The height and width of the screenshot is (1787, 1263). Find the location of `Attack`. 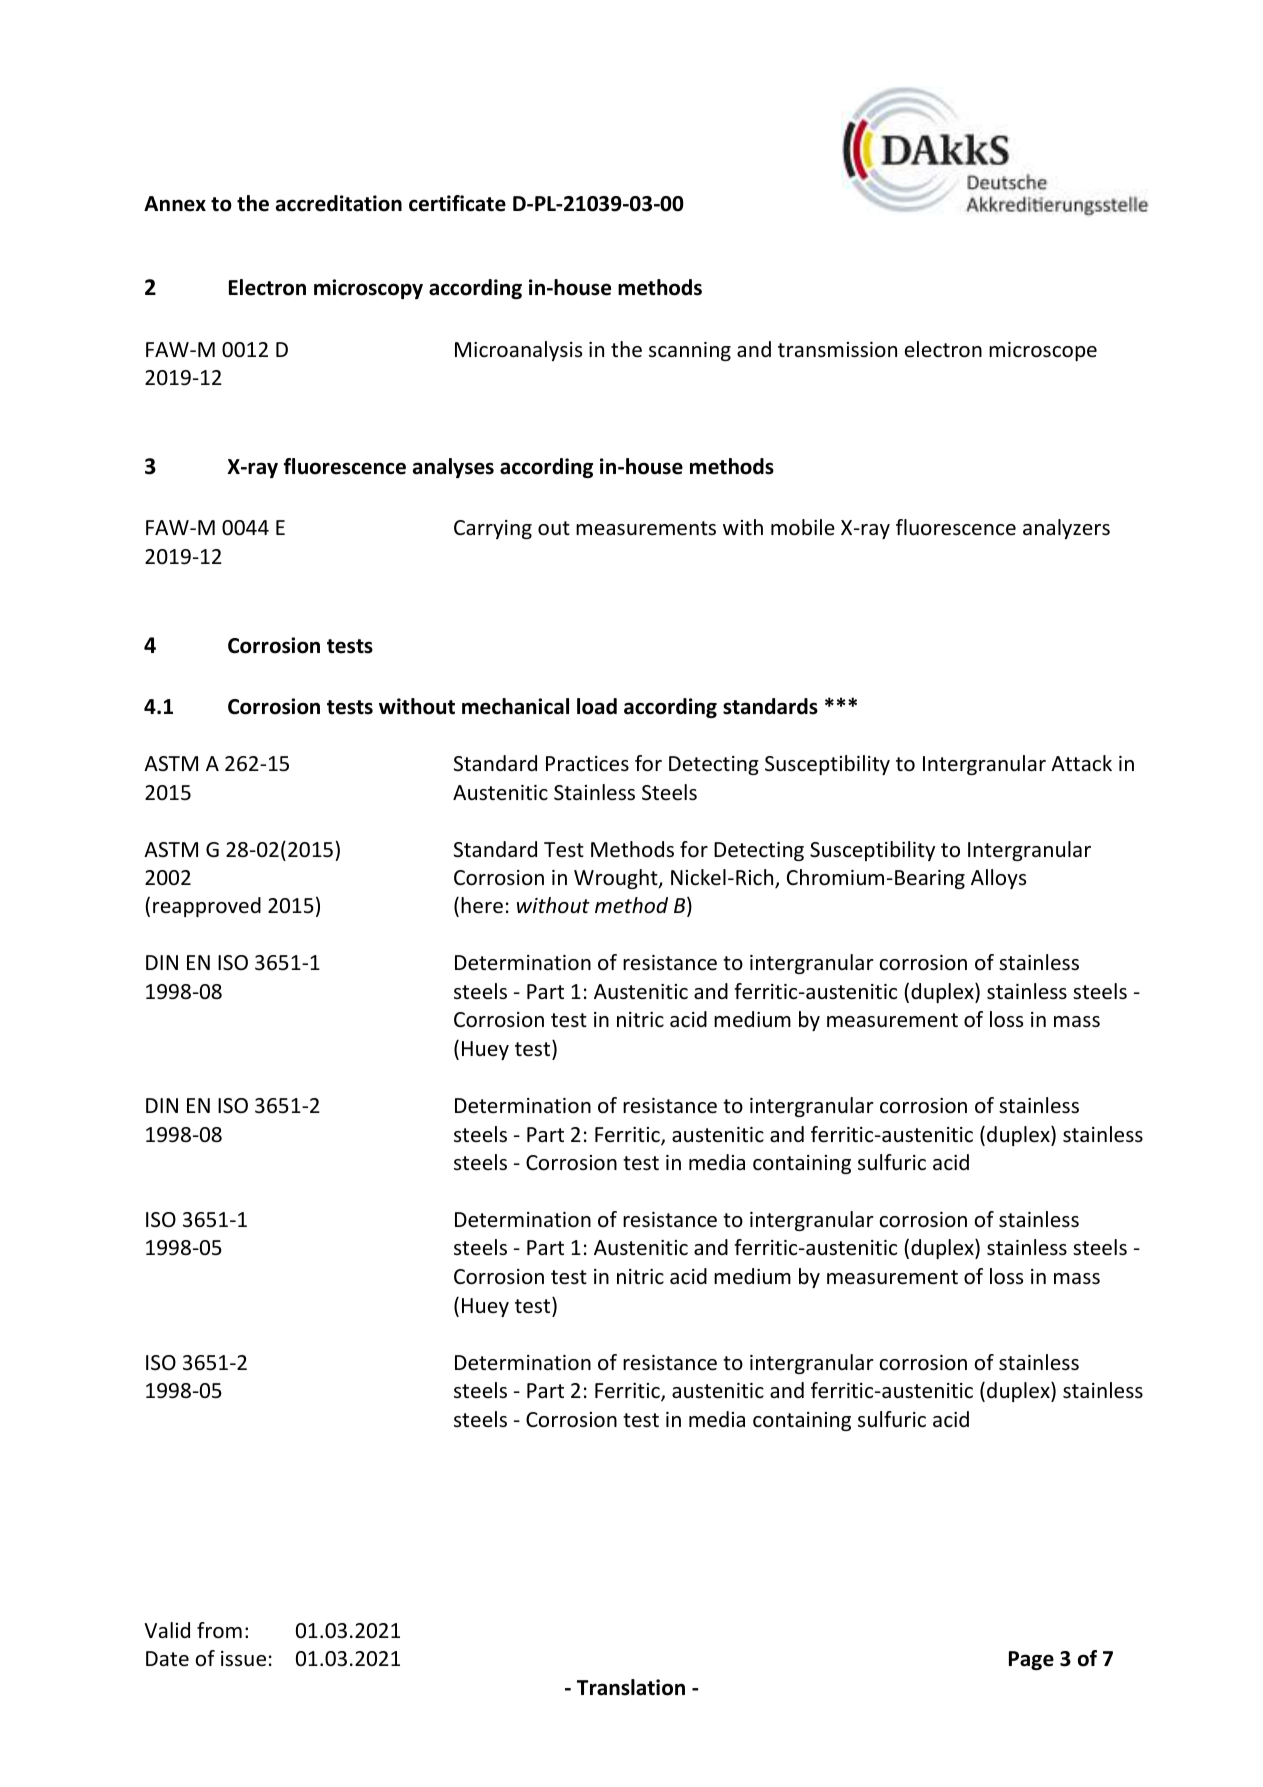

Attack is located at coordinates (1081, 763).
